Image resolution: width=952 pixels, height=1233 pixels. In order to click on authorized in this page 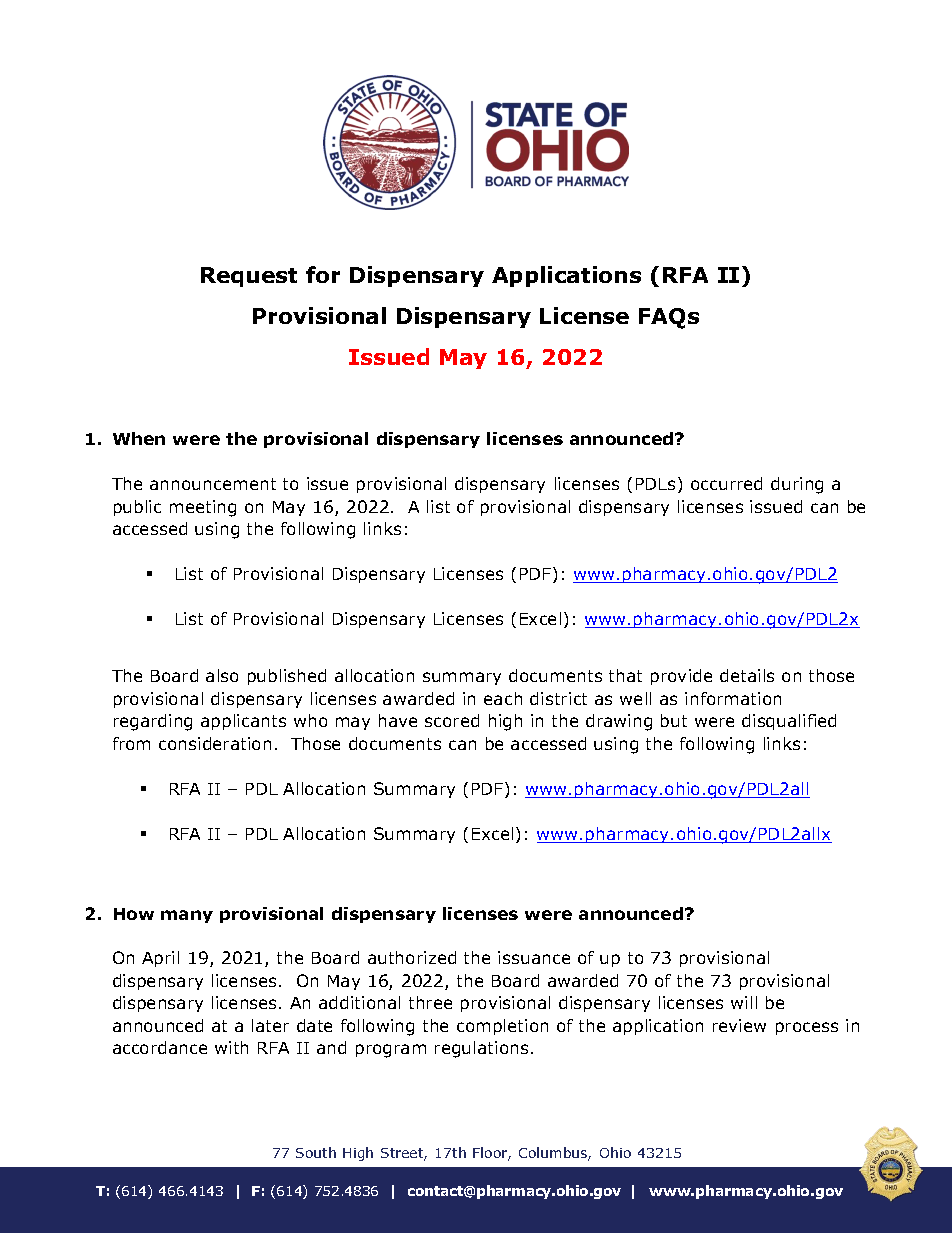, I will do `click(412, 957)`.
